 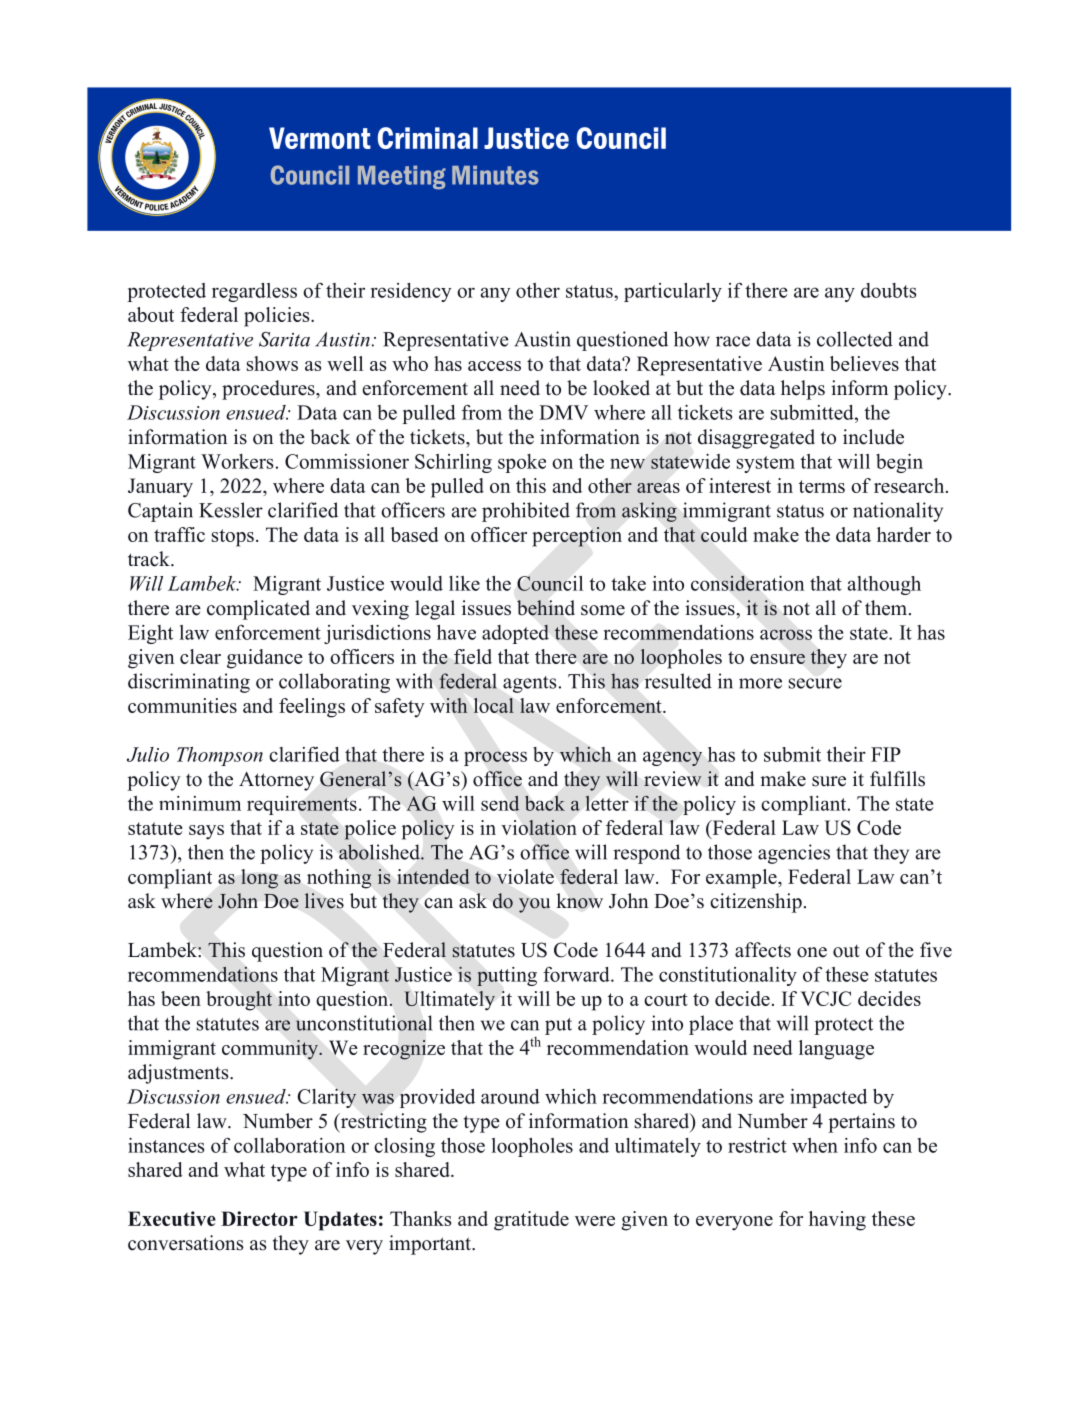 What do you see at coordinates (815, 683) in the page?
I see `secure` at bounding box center [815, 683].
